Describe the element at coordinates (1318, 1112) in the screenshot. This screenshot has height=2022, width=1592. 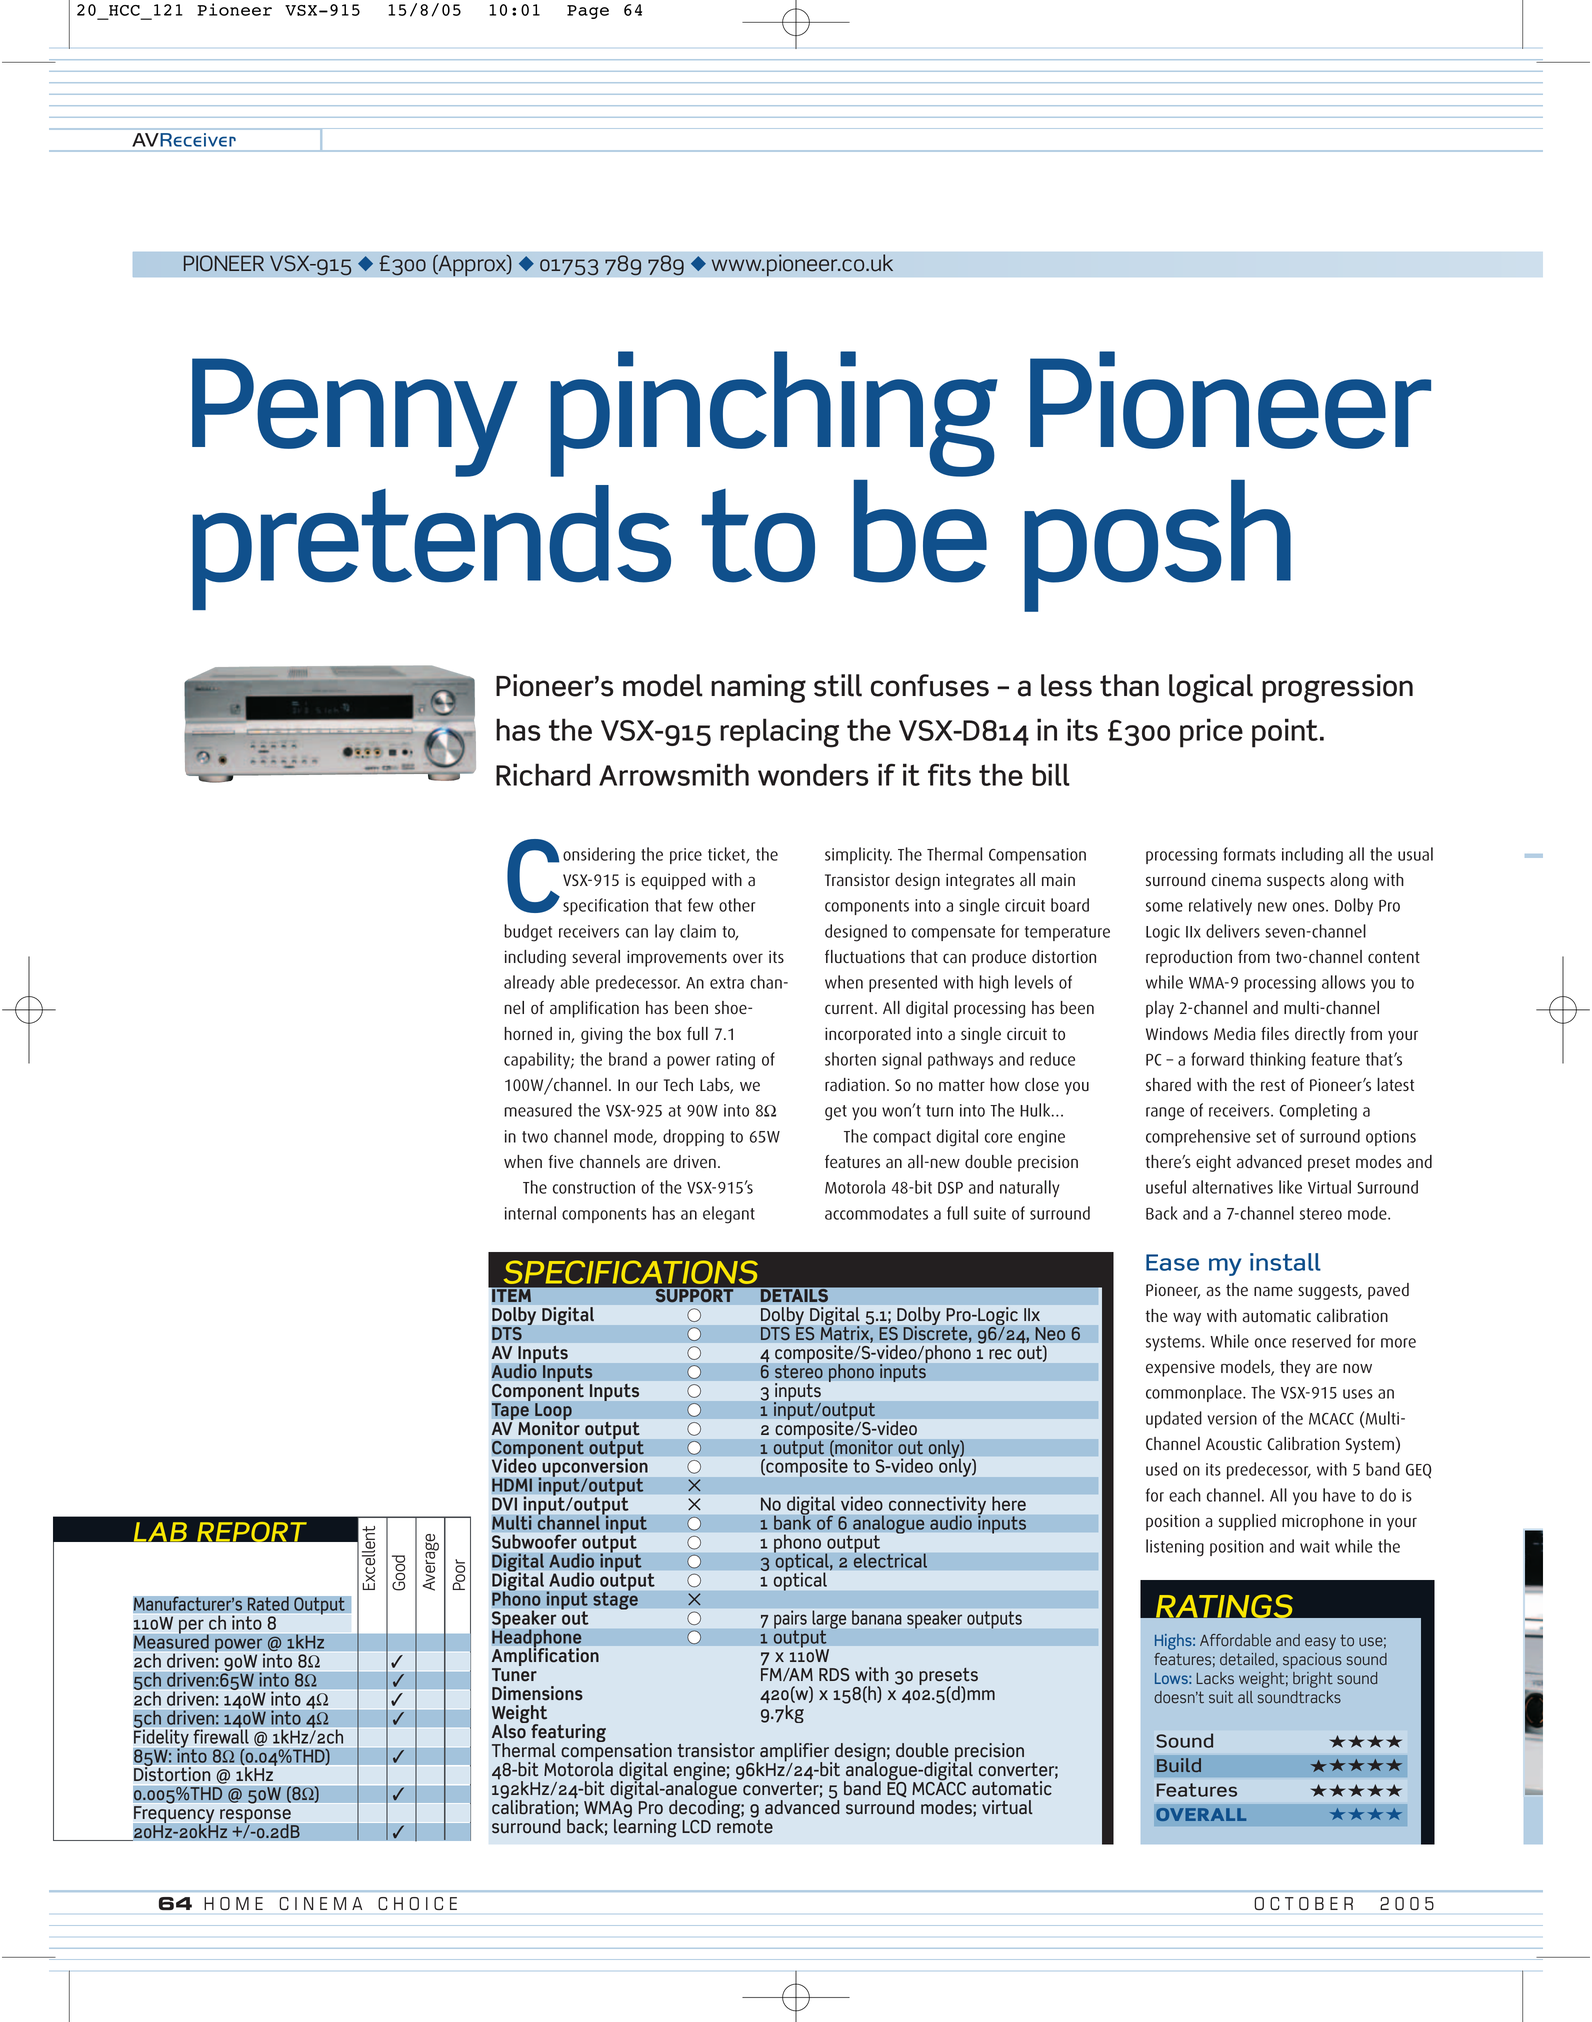
I see `Completing` at that location.
